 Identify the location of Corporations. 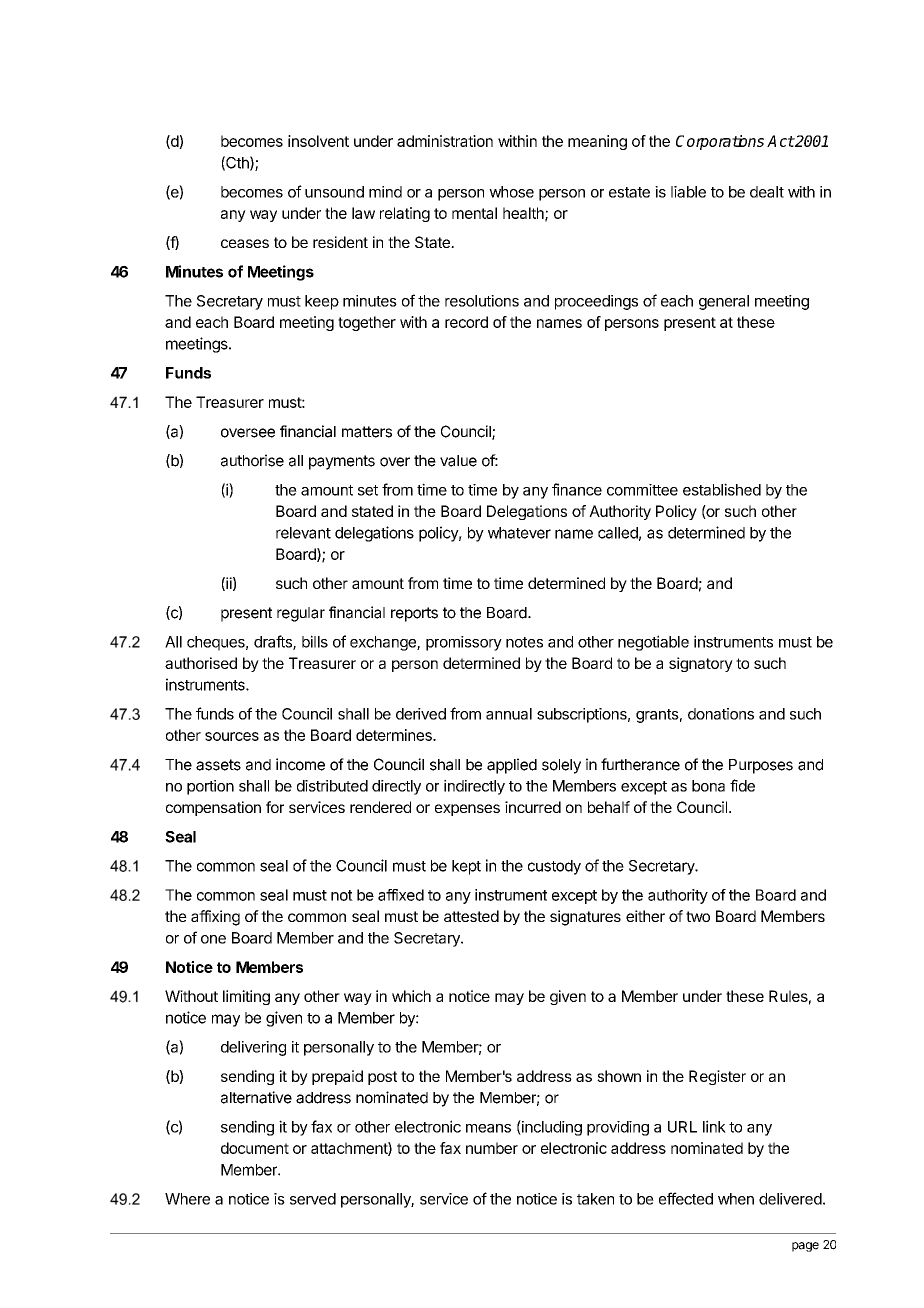
(720, 142).
